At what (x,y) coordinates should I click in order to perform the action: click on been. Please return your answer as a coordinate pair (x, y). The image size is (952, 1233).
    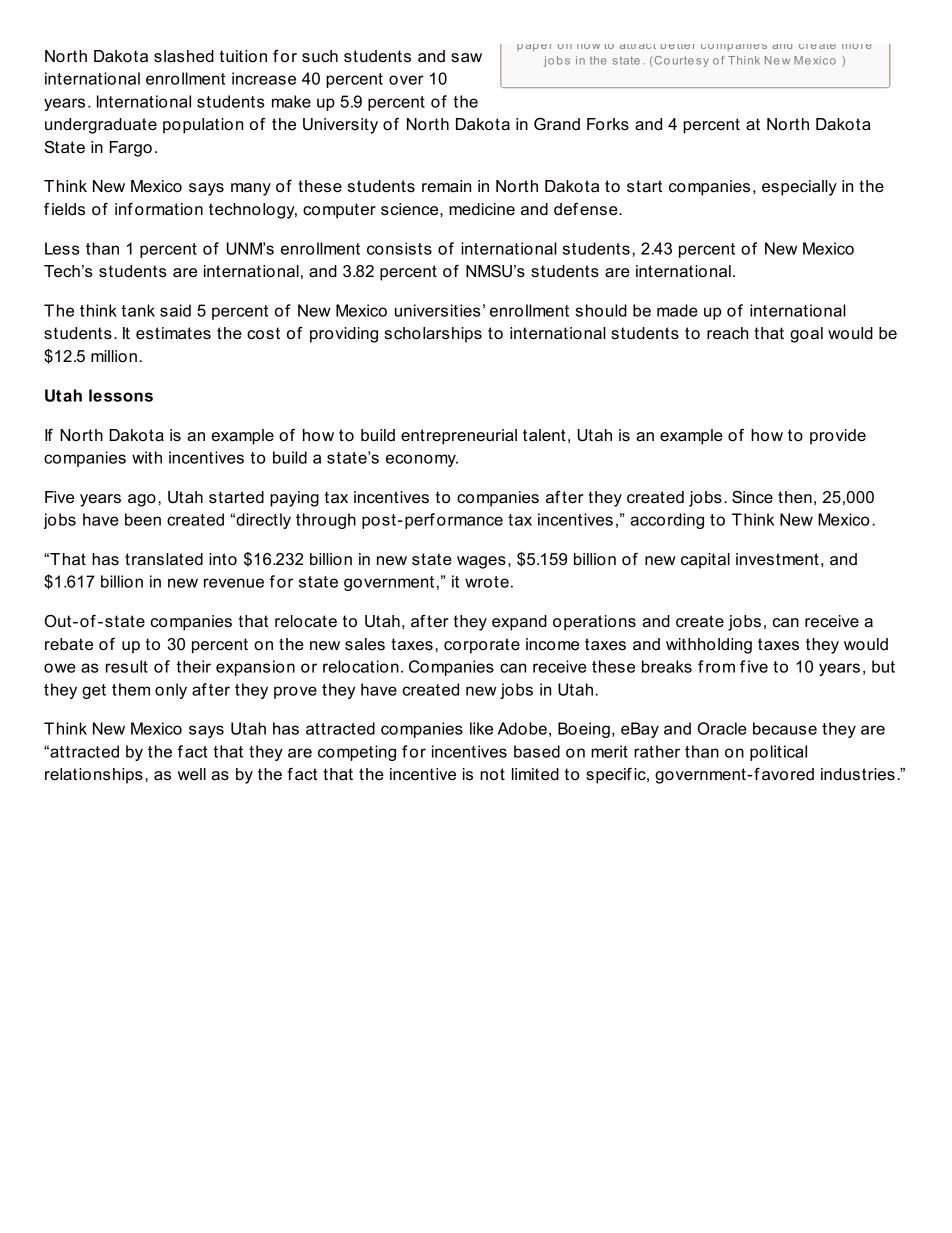
    Looking at the image, I should click on (143, 519).
